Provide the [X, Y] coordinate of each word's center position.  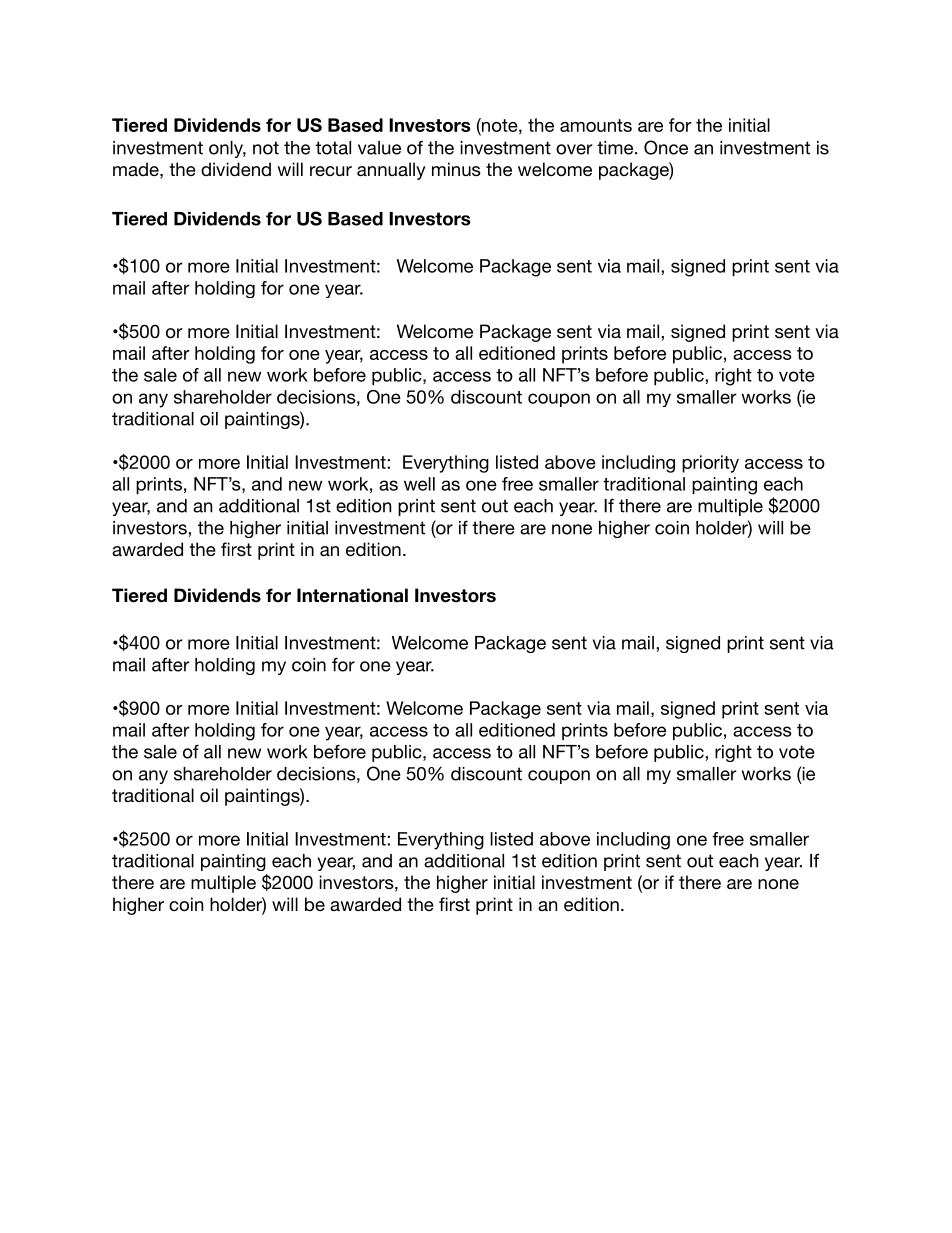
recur [331, 171]
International [352, 595]
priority [710, 464]
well [419, 484]
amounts [596, 125]
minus [456, 169]
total [333, 148]
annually [391, 171]
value [379, 148]
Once [666, 147]
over [574, 149]
